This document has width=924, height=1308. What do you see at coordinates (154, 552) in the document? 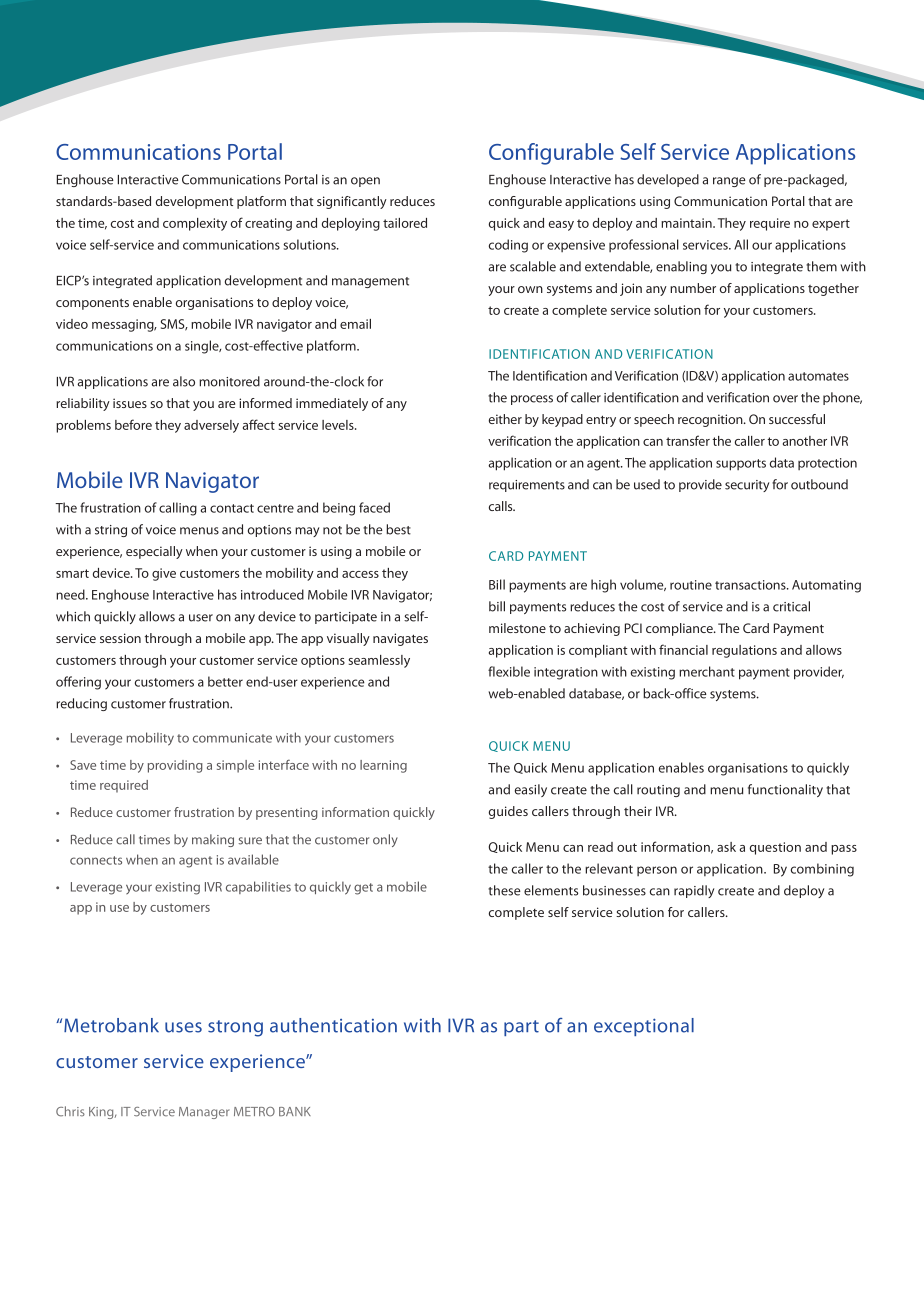
I see `especially` at bounding box center [154, 552].
